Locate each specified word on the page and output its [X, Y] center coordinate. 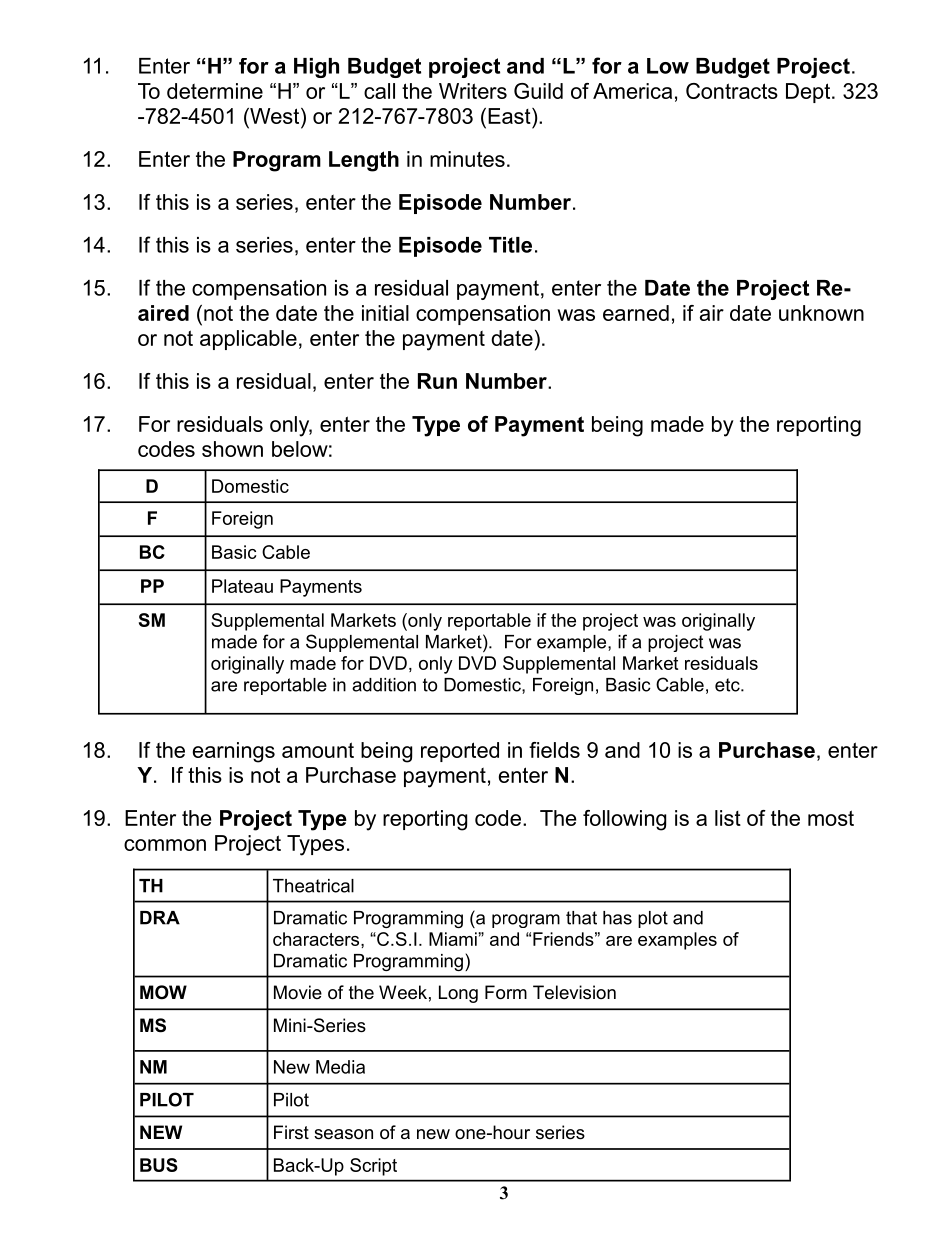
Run [437, 381]
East [510, 116]
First [291, 1132]
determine [215, 91]
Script [373, 1167]
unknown [821, 313]
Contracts [732, 91]
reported [460, 752]
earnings [234, 752]
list [728, 818]
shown [232, 449]
